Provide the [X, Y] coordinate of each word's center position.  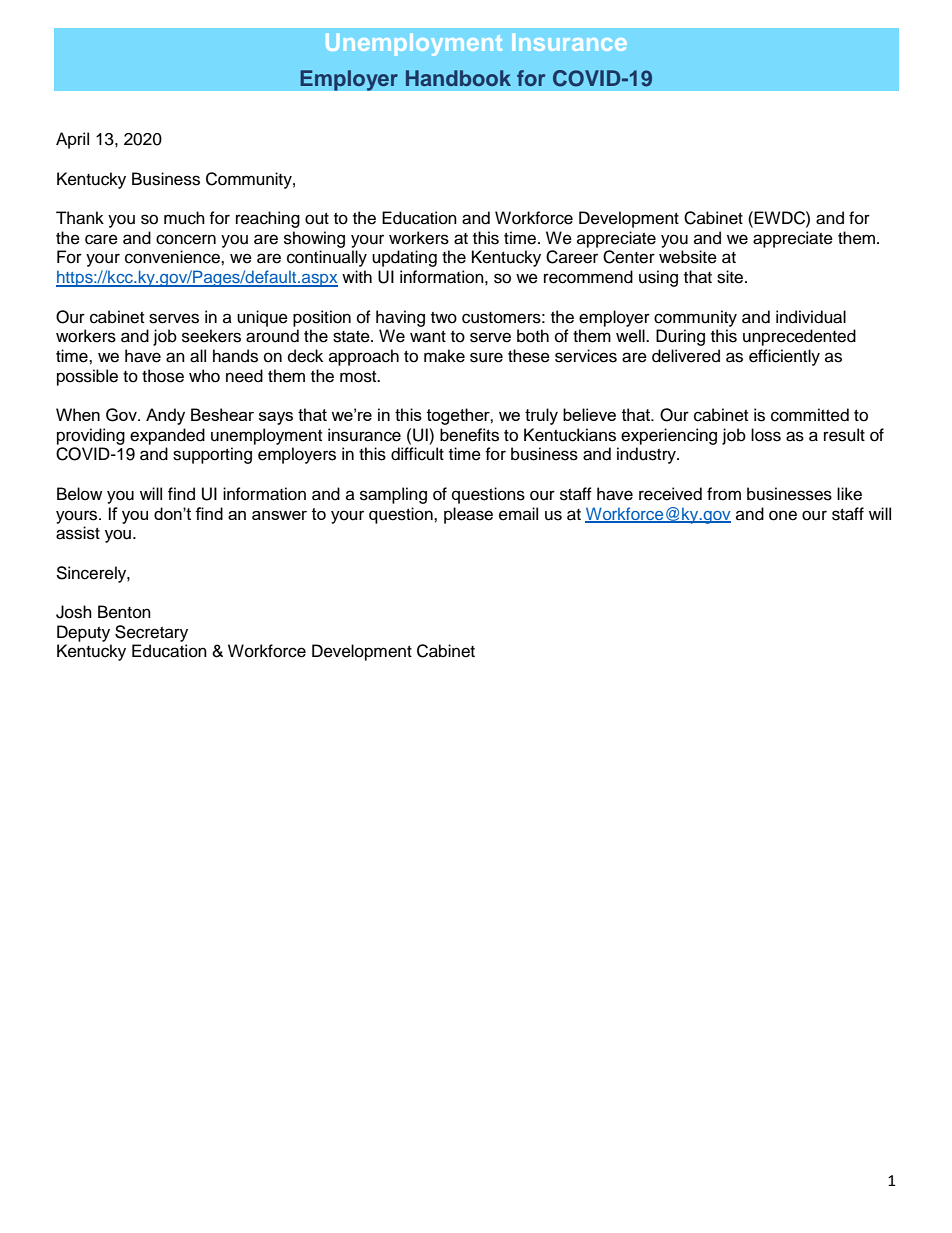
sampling [393, 495]
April [72, 140]
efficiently [784, 357]
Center [629, 257]
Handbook [458, 78]
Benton [124, 612]
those [163, 376]
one [783, 515]
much [184, 218]
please [468, 515]
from [724, 494]
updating [404, 258]
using [658, 278]
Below [79, 494]
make [444, 356]
